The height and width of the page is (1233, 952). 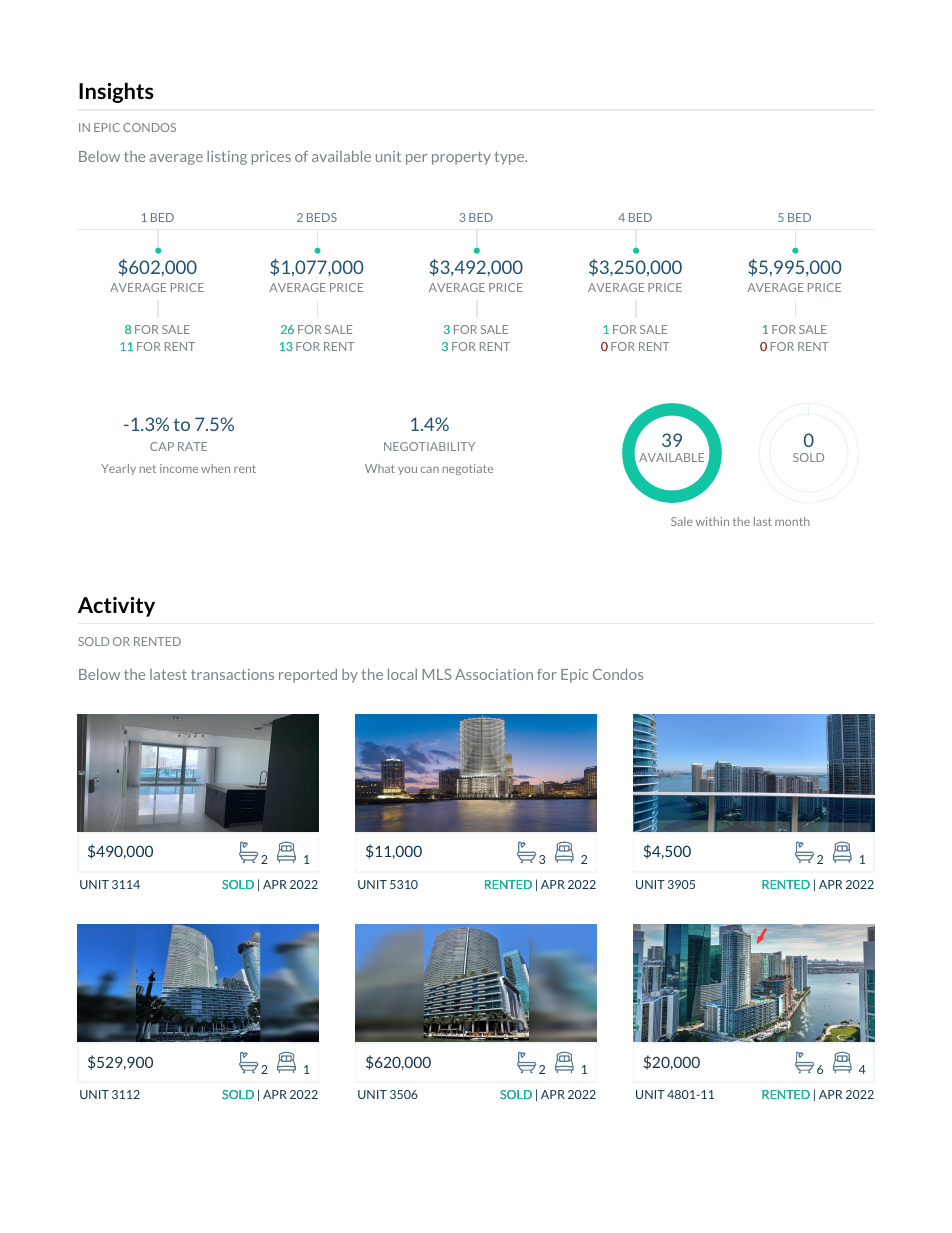 I want to click on negotiate, so click(x=468, y=469).
